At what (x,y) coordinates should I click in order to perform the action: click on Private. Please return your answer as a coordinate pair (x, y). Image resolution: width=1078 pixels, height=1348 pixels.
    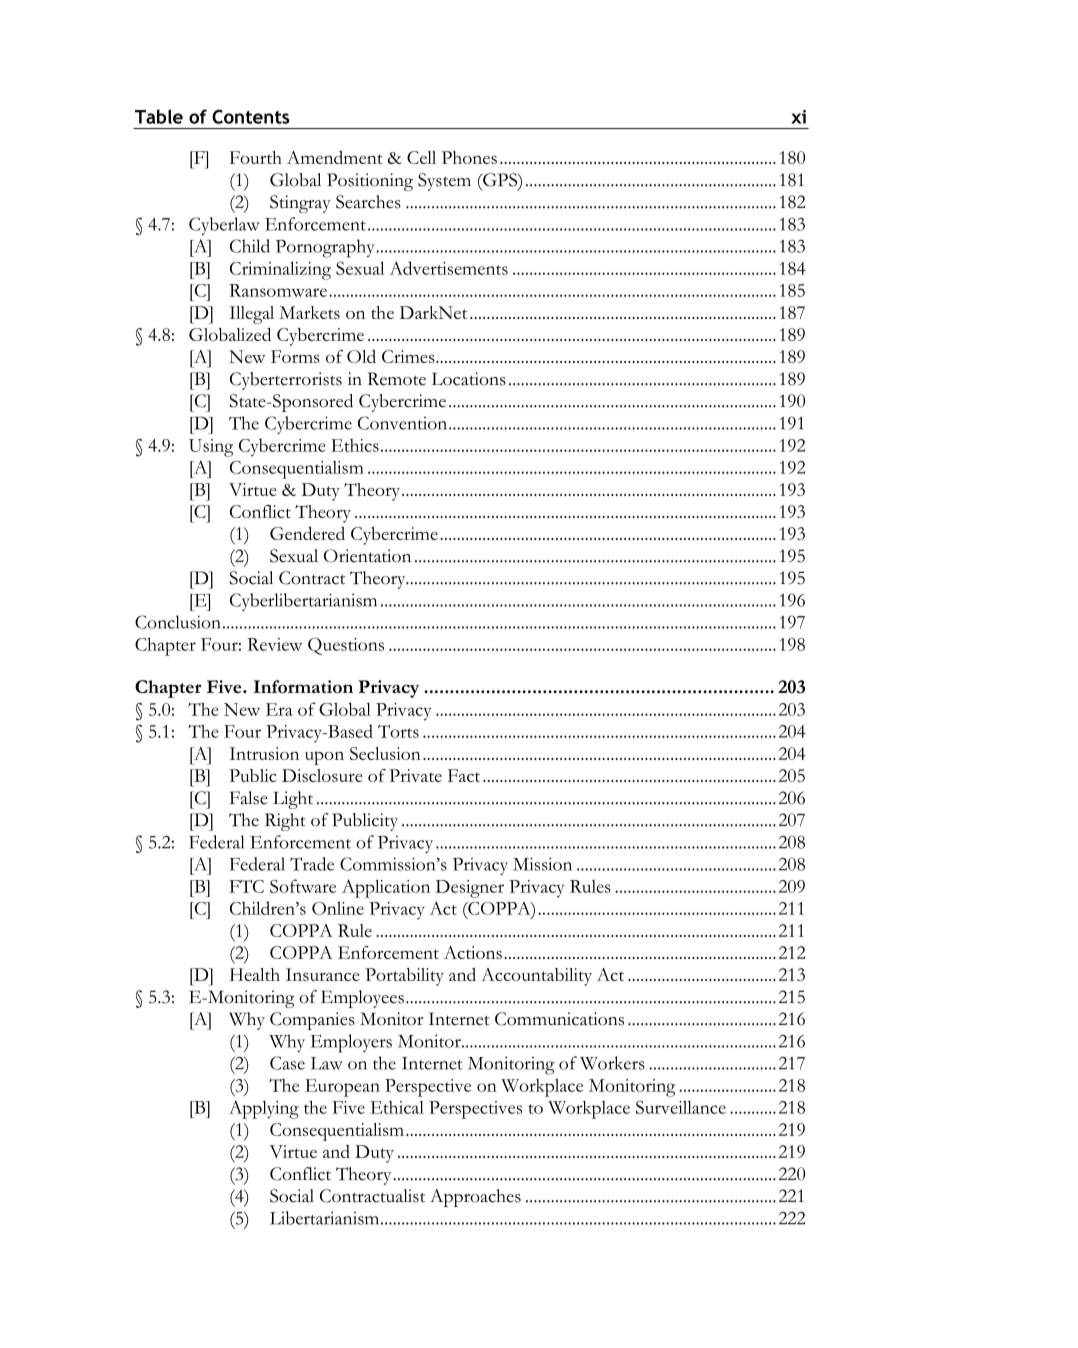
    Looking at the image, I should click on (415, 775).
